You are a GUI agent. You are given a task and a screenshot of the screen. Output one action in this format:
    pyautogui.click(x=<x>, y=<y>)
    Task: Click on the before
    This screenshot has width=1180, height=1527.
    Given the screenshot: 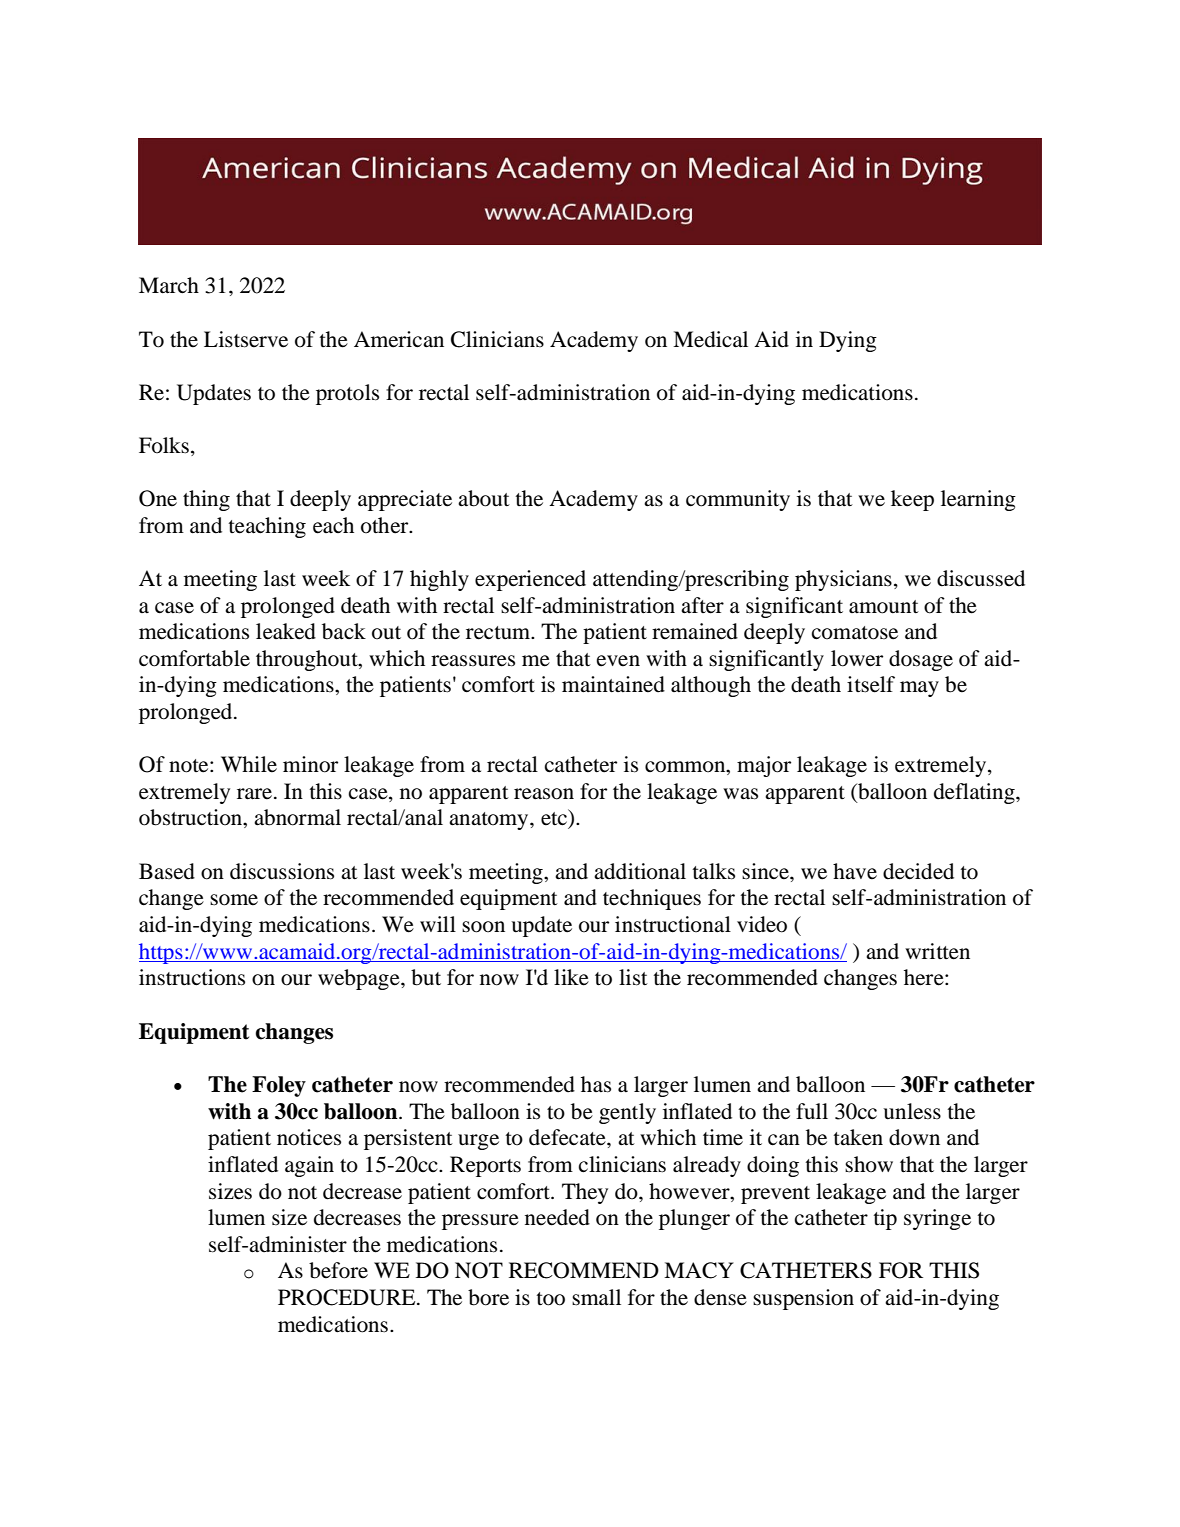 What is the action you would take?
    pyautogui.click(x=338, y=1270)
